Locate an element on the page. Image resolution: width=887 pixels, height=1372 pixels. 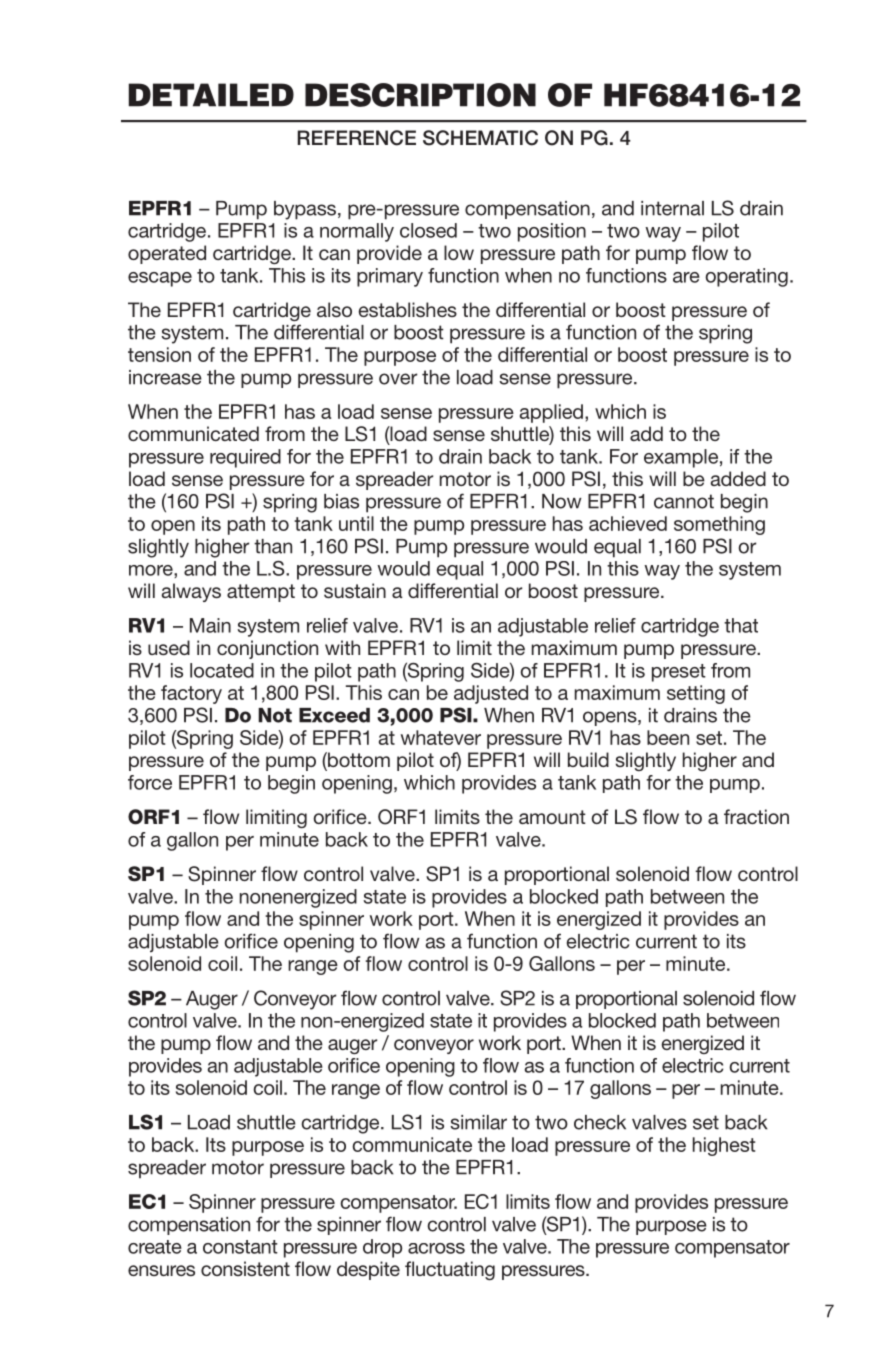
adjusted is located at coordinates (491, 694).
